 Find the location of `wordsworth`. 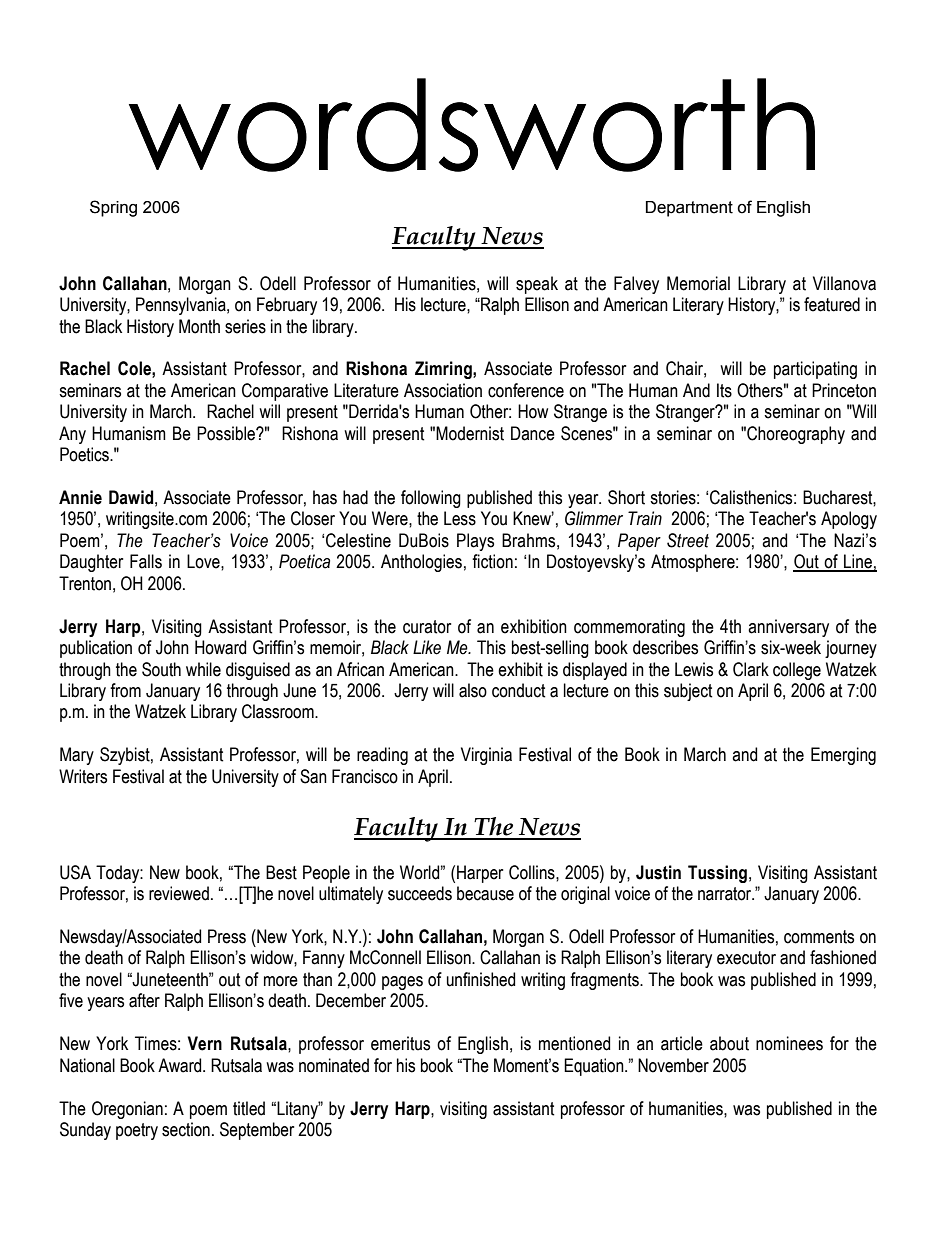

wordsworth is located at coordinates (472, 125).
